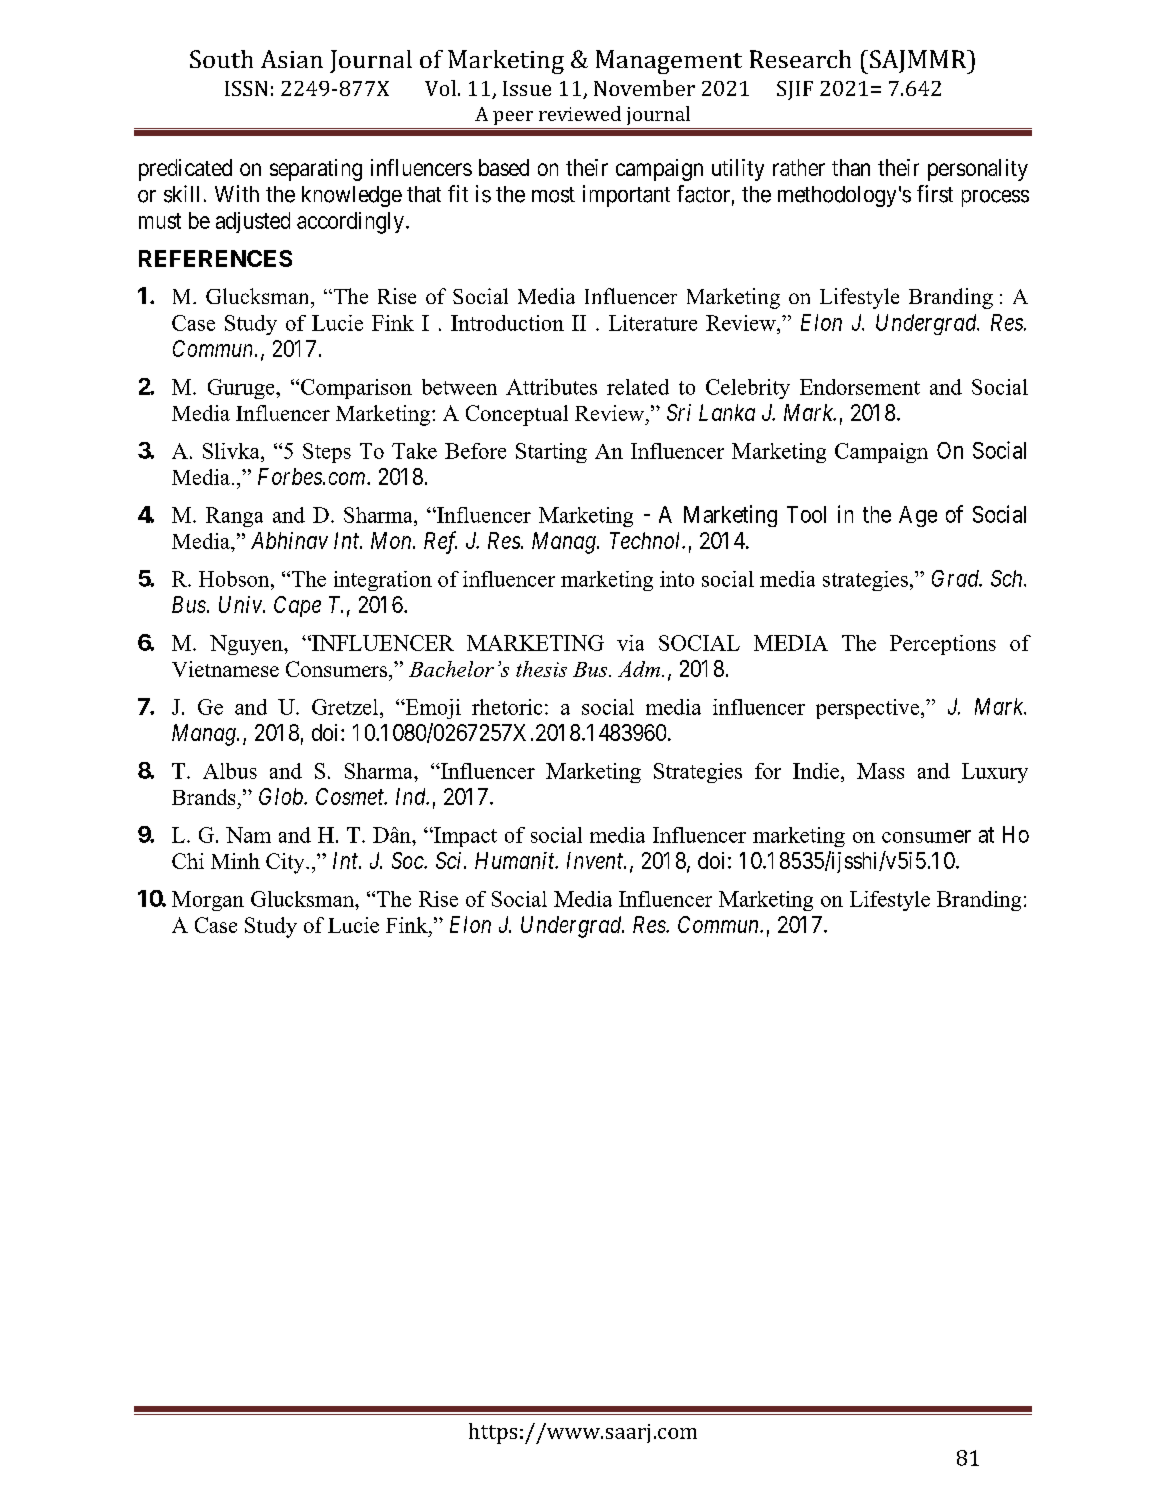  What do you see at coordinates (880, 771) in the screenshot?
I see `Mass` at bounding box center [880, 771].
